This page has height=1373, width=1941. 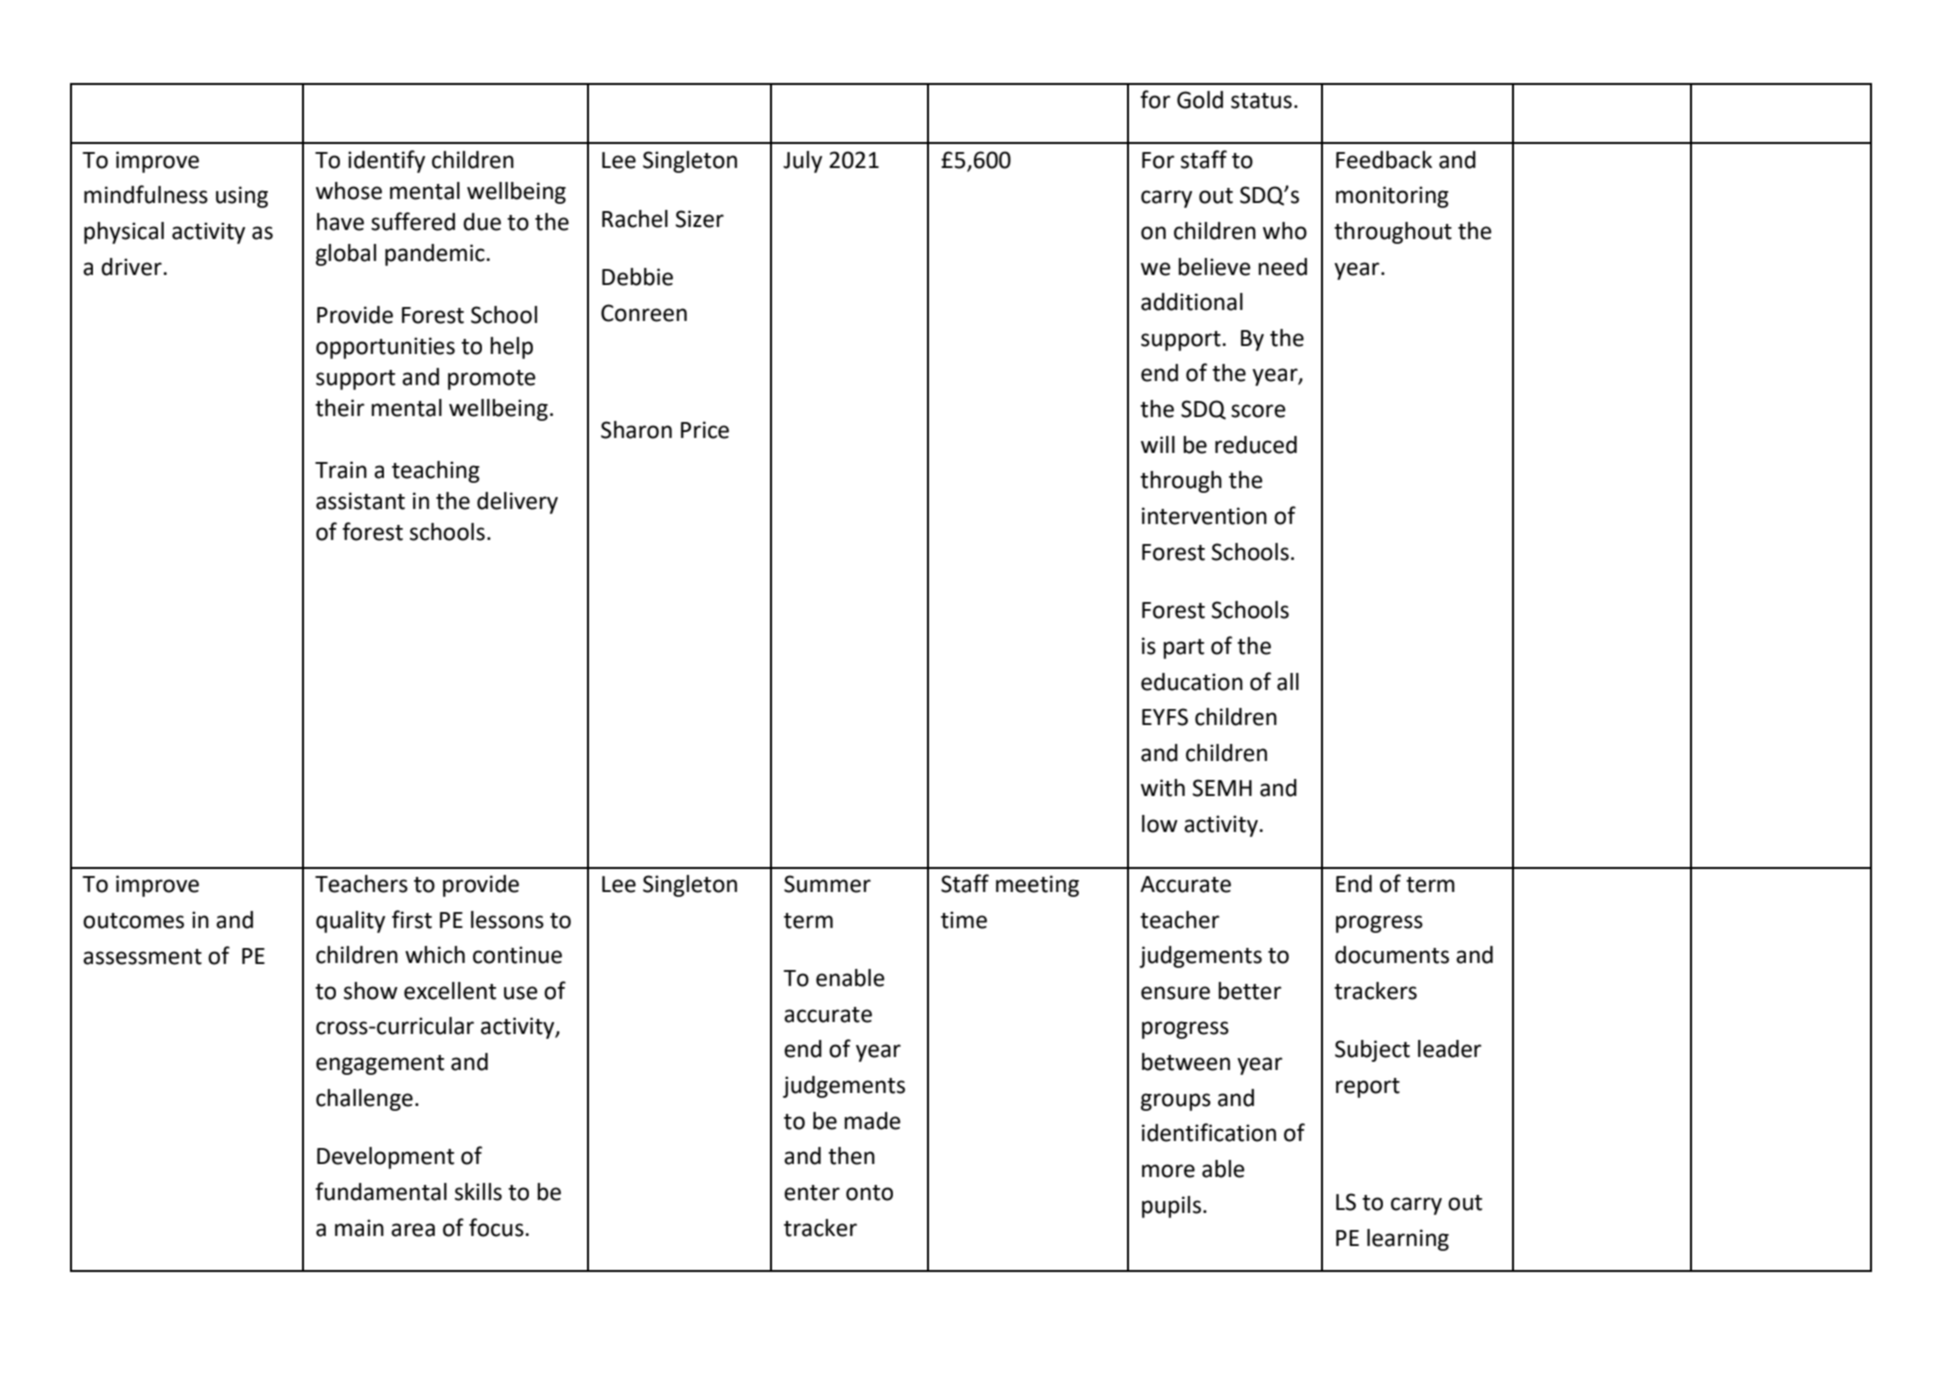 I want to click on status, so click(x=1261, y=101).
